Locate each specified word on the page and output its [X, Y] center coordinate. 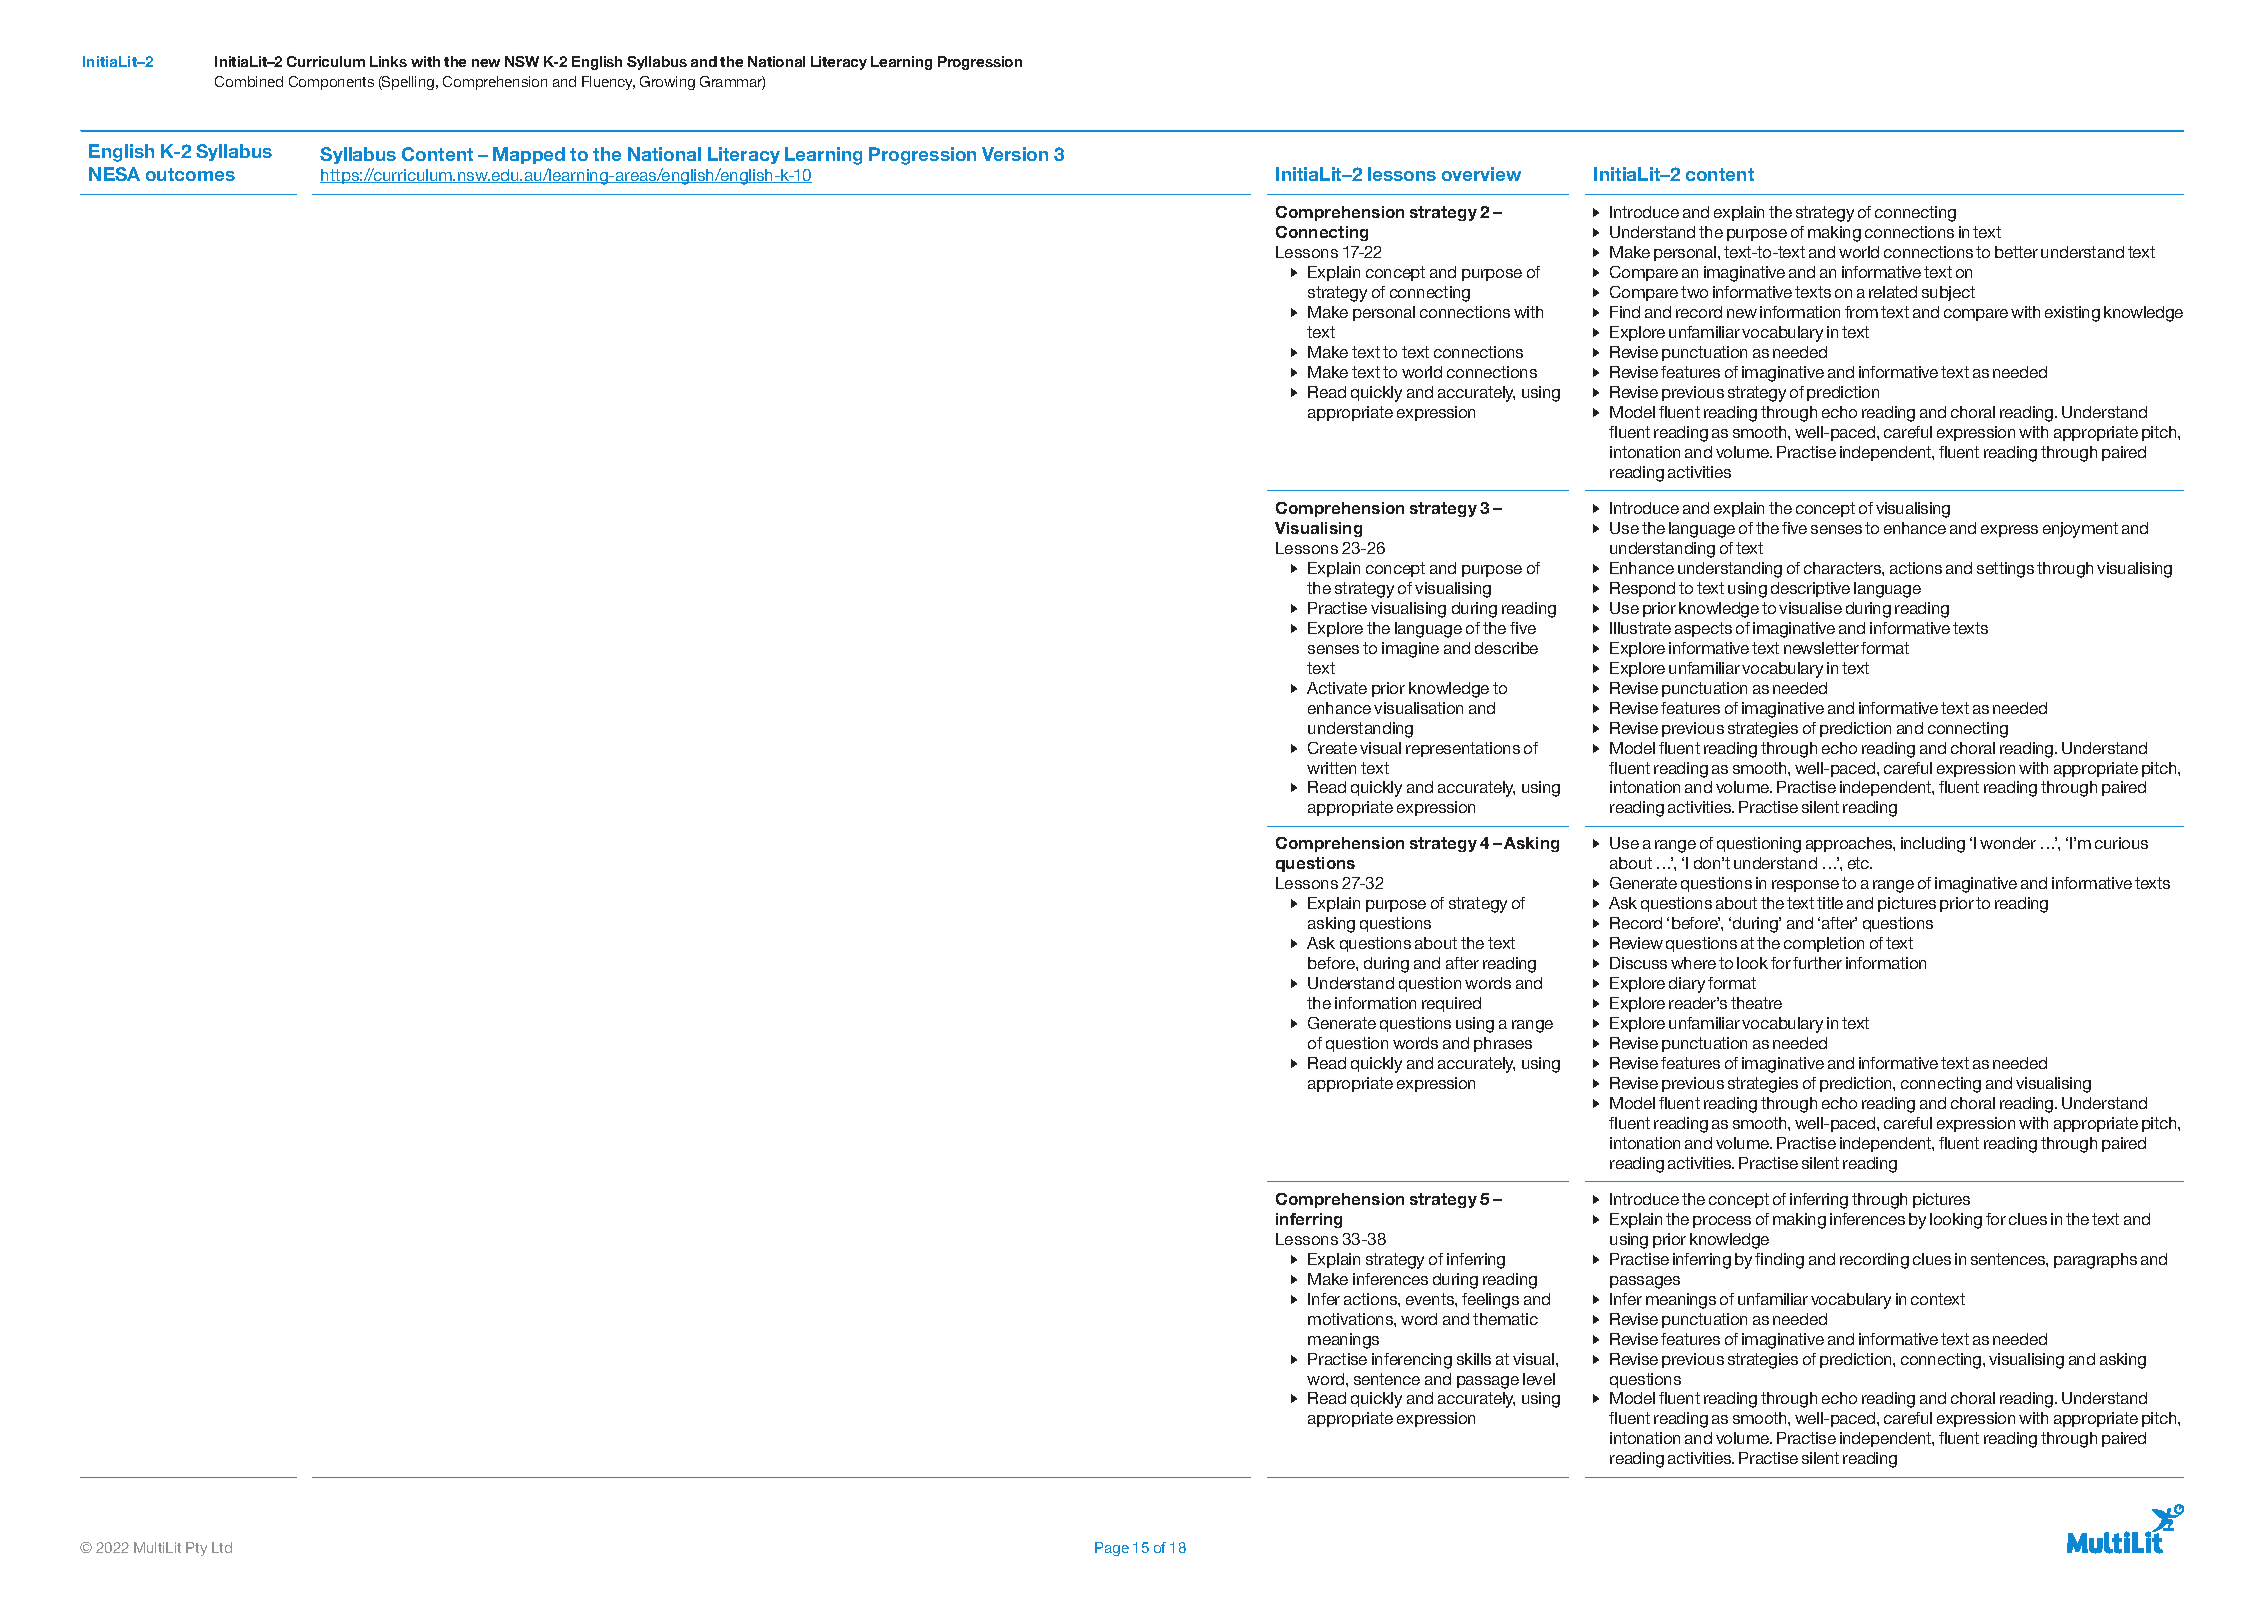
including [1933, 845]
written [1331, 768]
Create [1332, 748]
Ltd [222, 1547]
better [2016, 252]
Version [1015, 154]
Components [331, 83]
